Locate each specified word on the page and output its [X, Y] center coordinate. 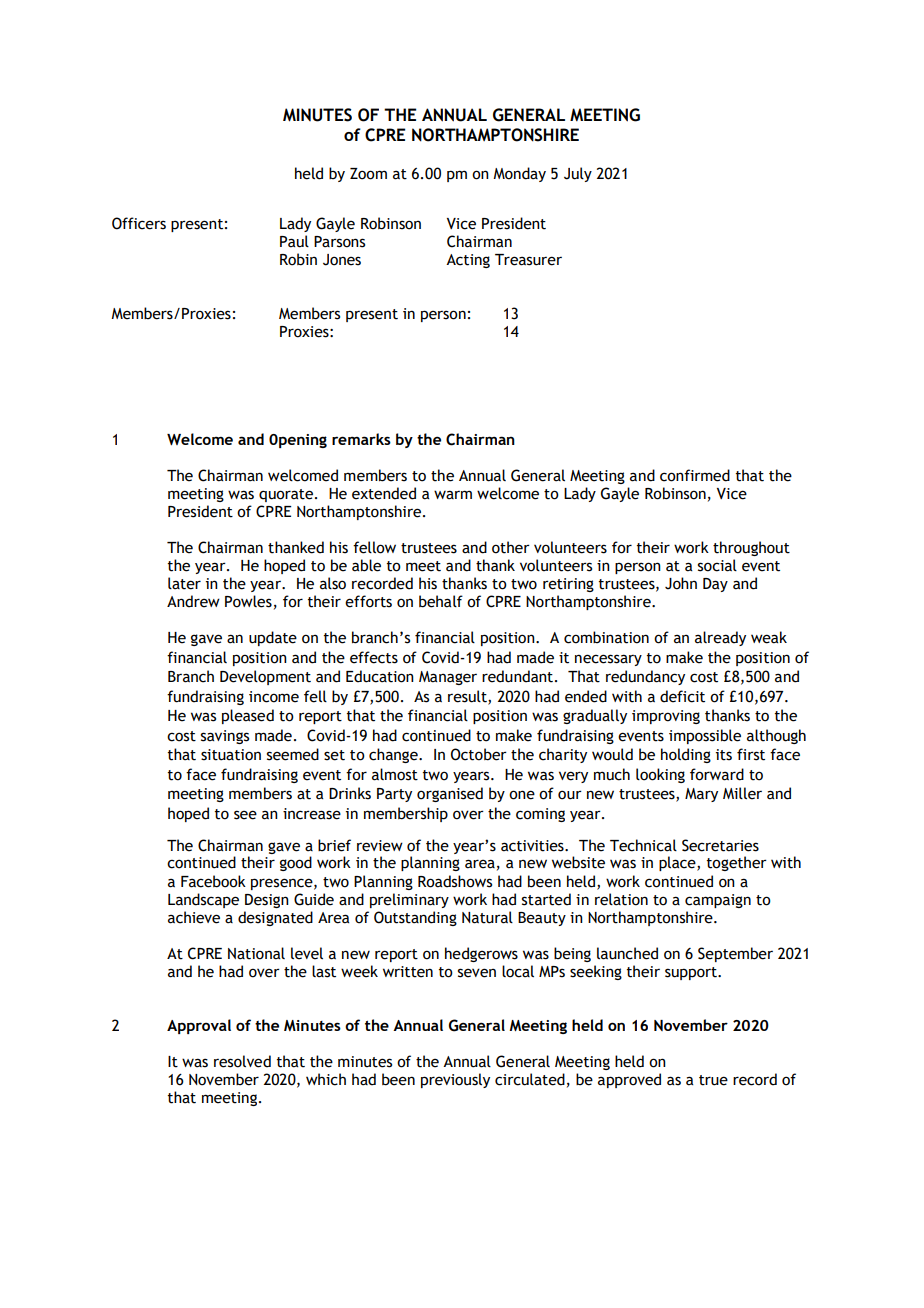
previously [455, 1080]
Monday [519, 174]
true [713, 1080]
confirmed [695, 475]
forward [717, 774]
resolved [242, 1061]
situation [231, 755]
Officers [139, 223]
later [184, 583]
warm [453, 495]
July [578, 174]
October [479, 754]
